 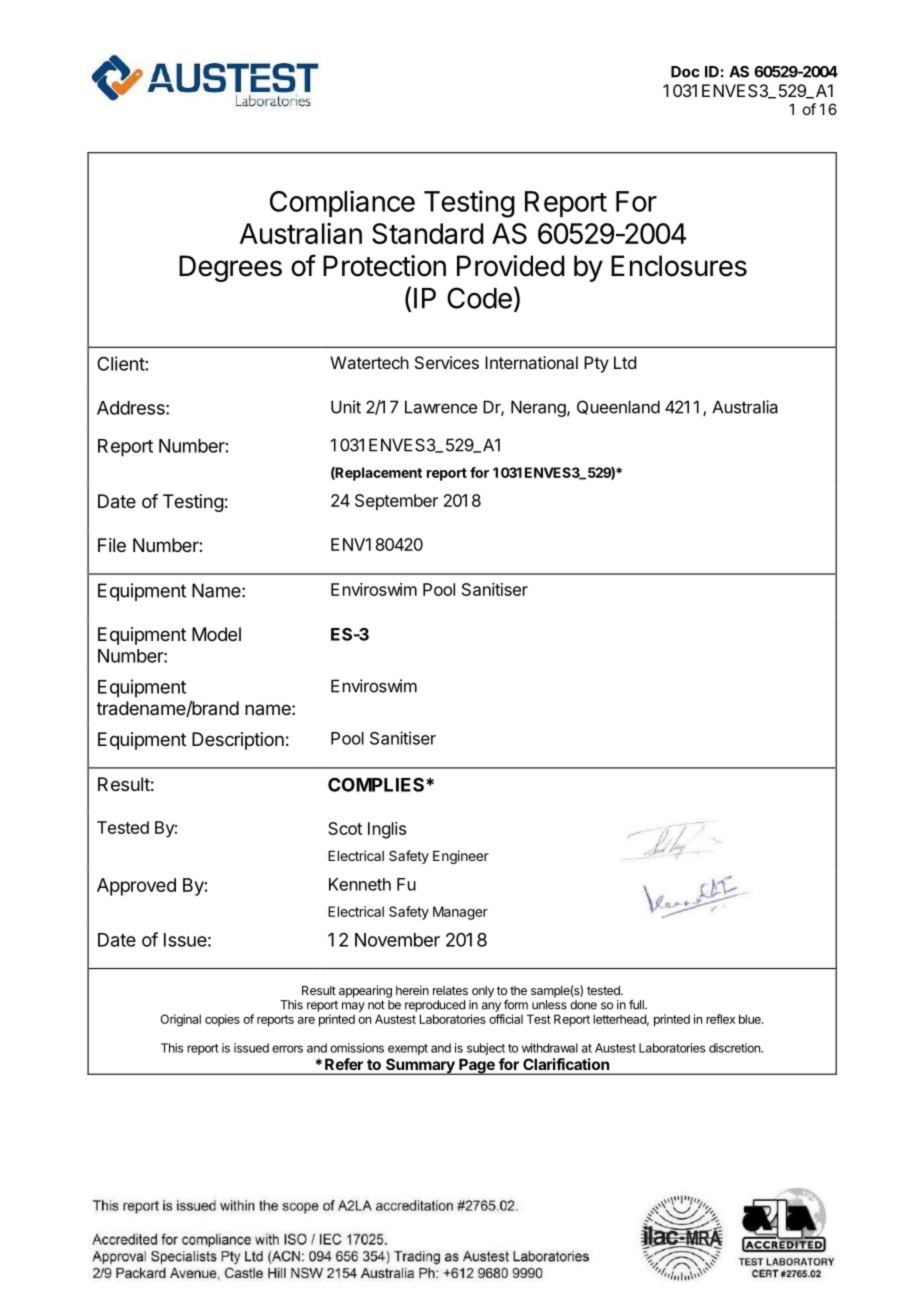 What do you see at coordinates (685, 72) in the page?
I see `Doc` at bounding box center [685, 72].
